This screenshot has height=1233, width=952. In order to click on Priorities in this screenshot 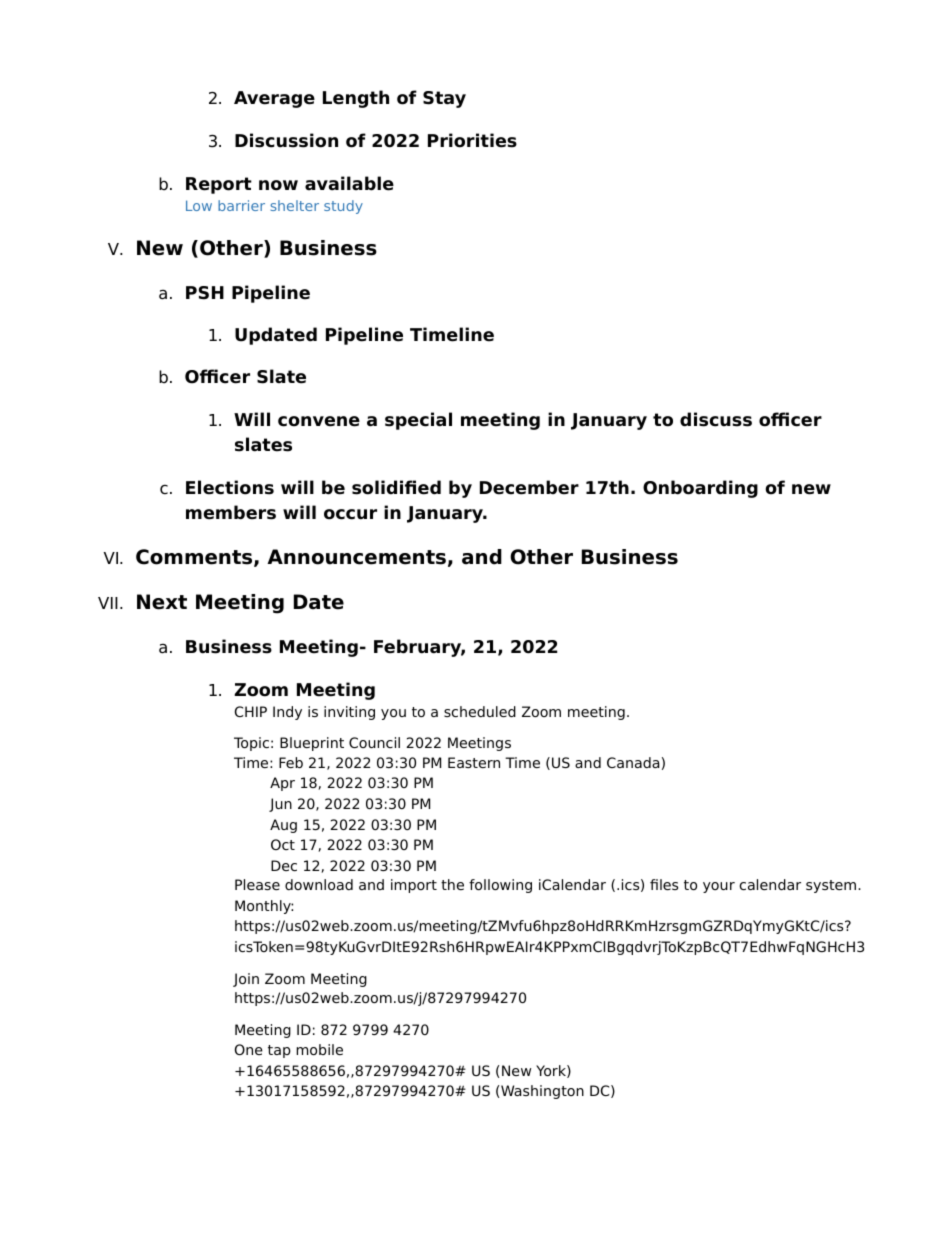, I will do `click(472, 140)`.
